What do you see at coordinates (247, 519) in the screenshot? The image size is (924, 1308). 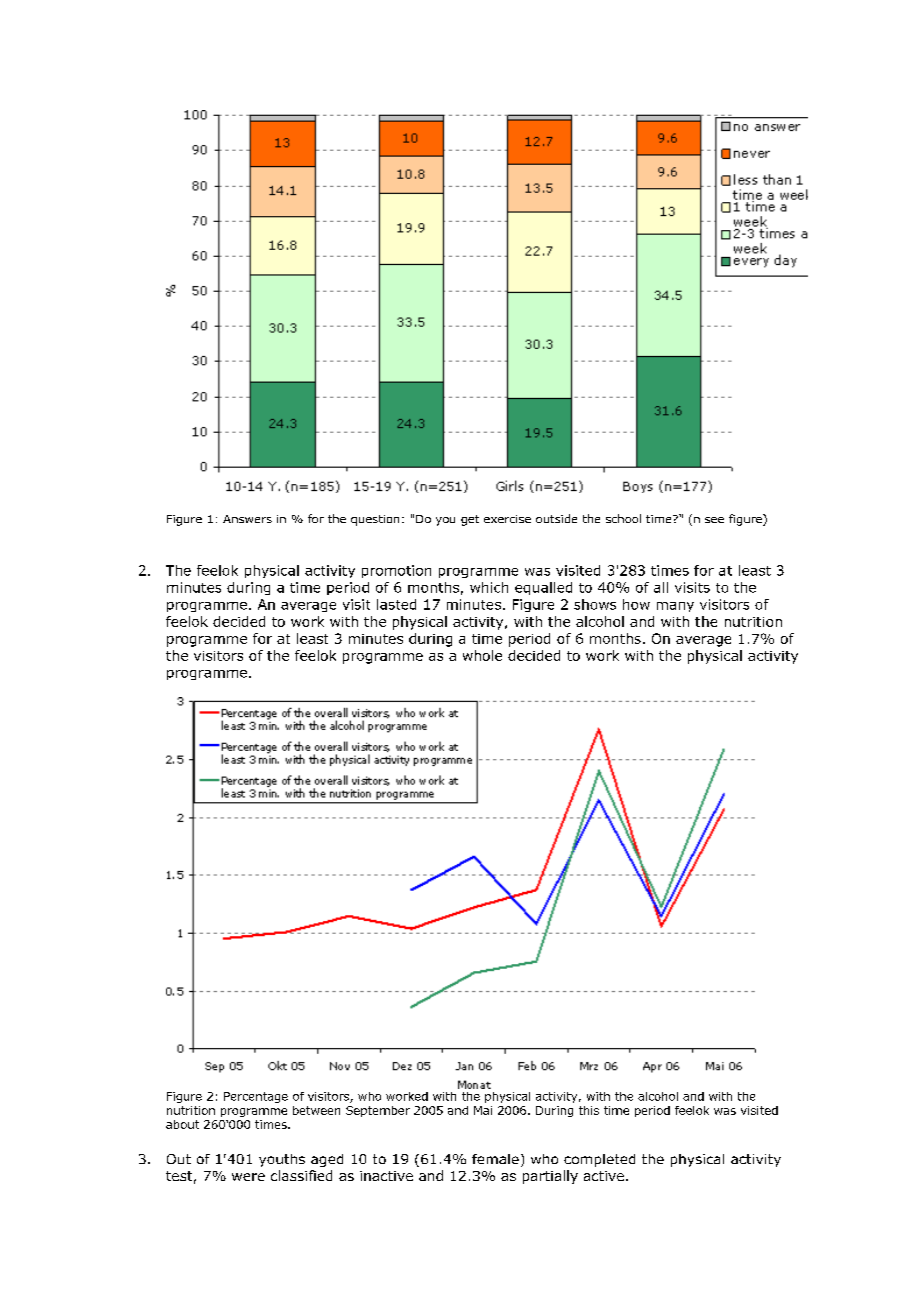 I see `Answers` at bounding box center [247, 519].
